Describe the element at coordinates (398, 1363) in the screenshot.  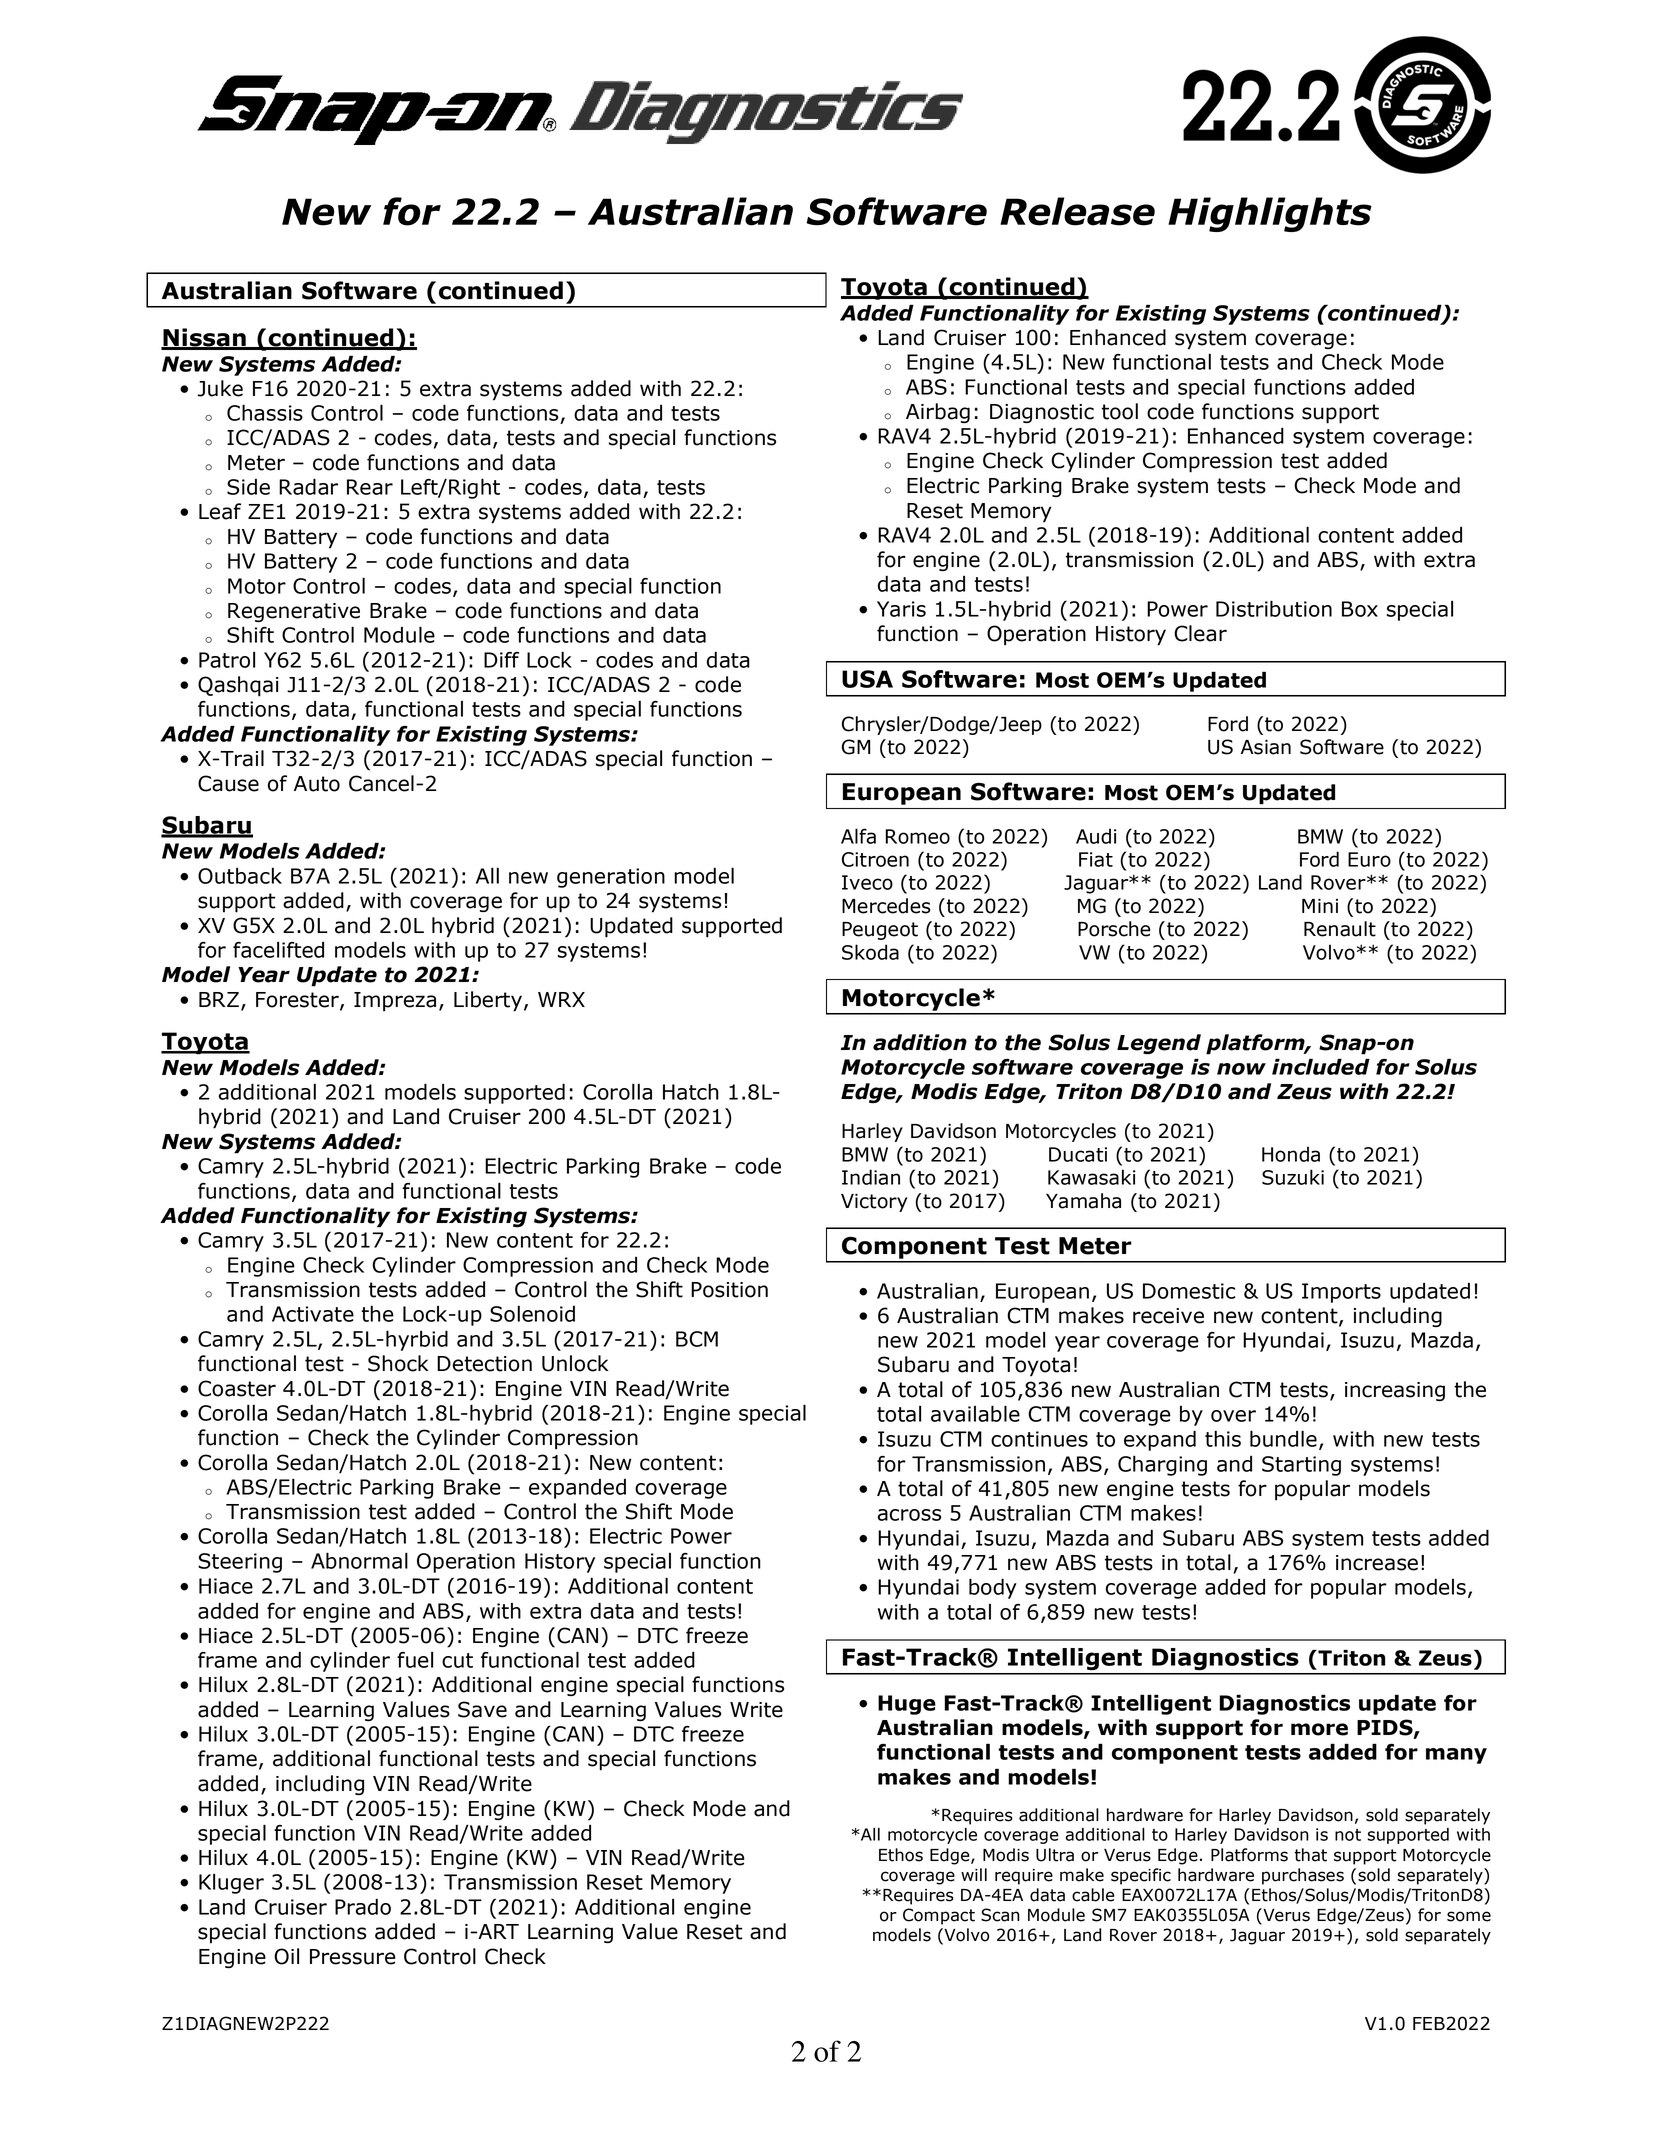
I see `Shock` at that location.
